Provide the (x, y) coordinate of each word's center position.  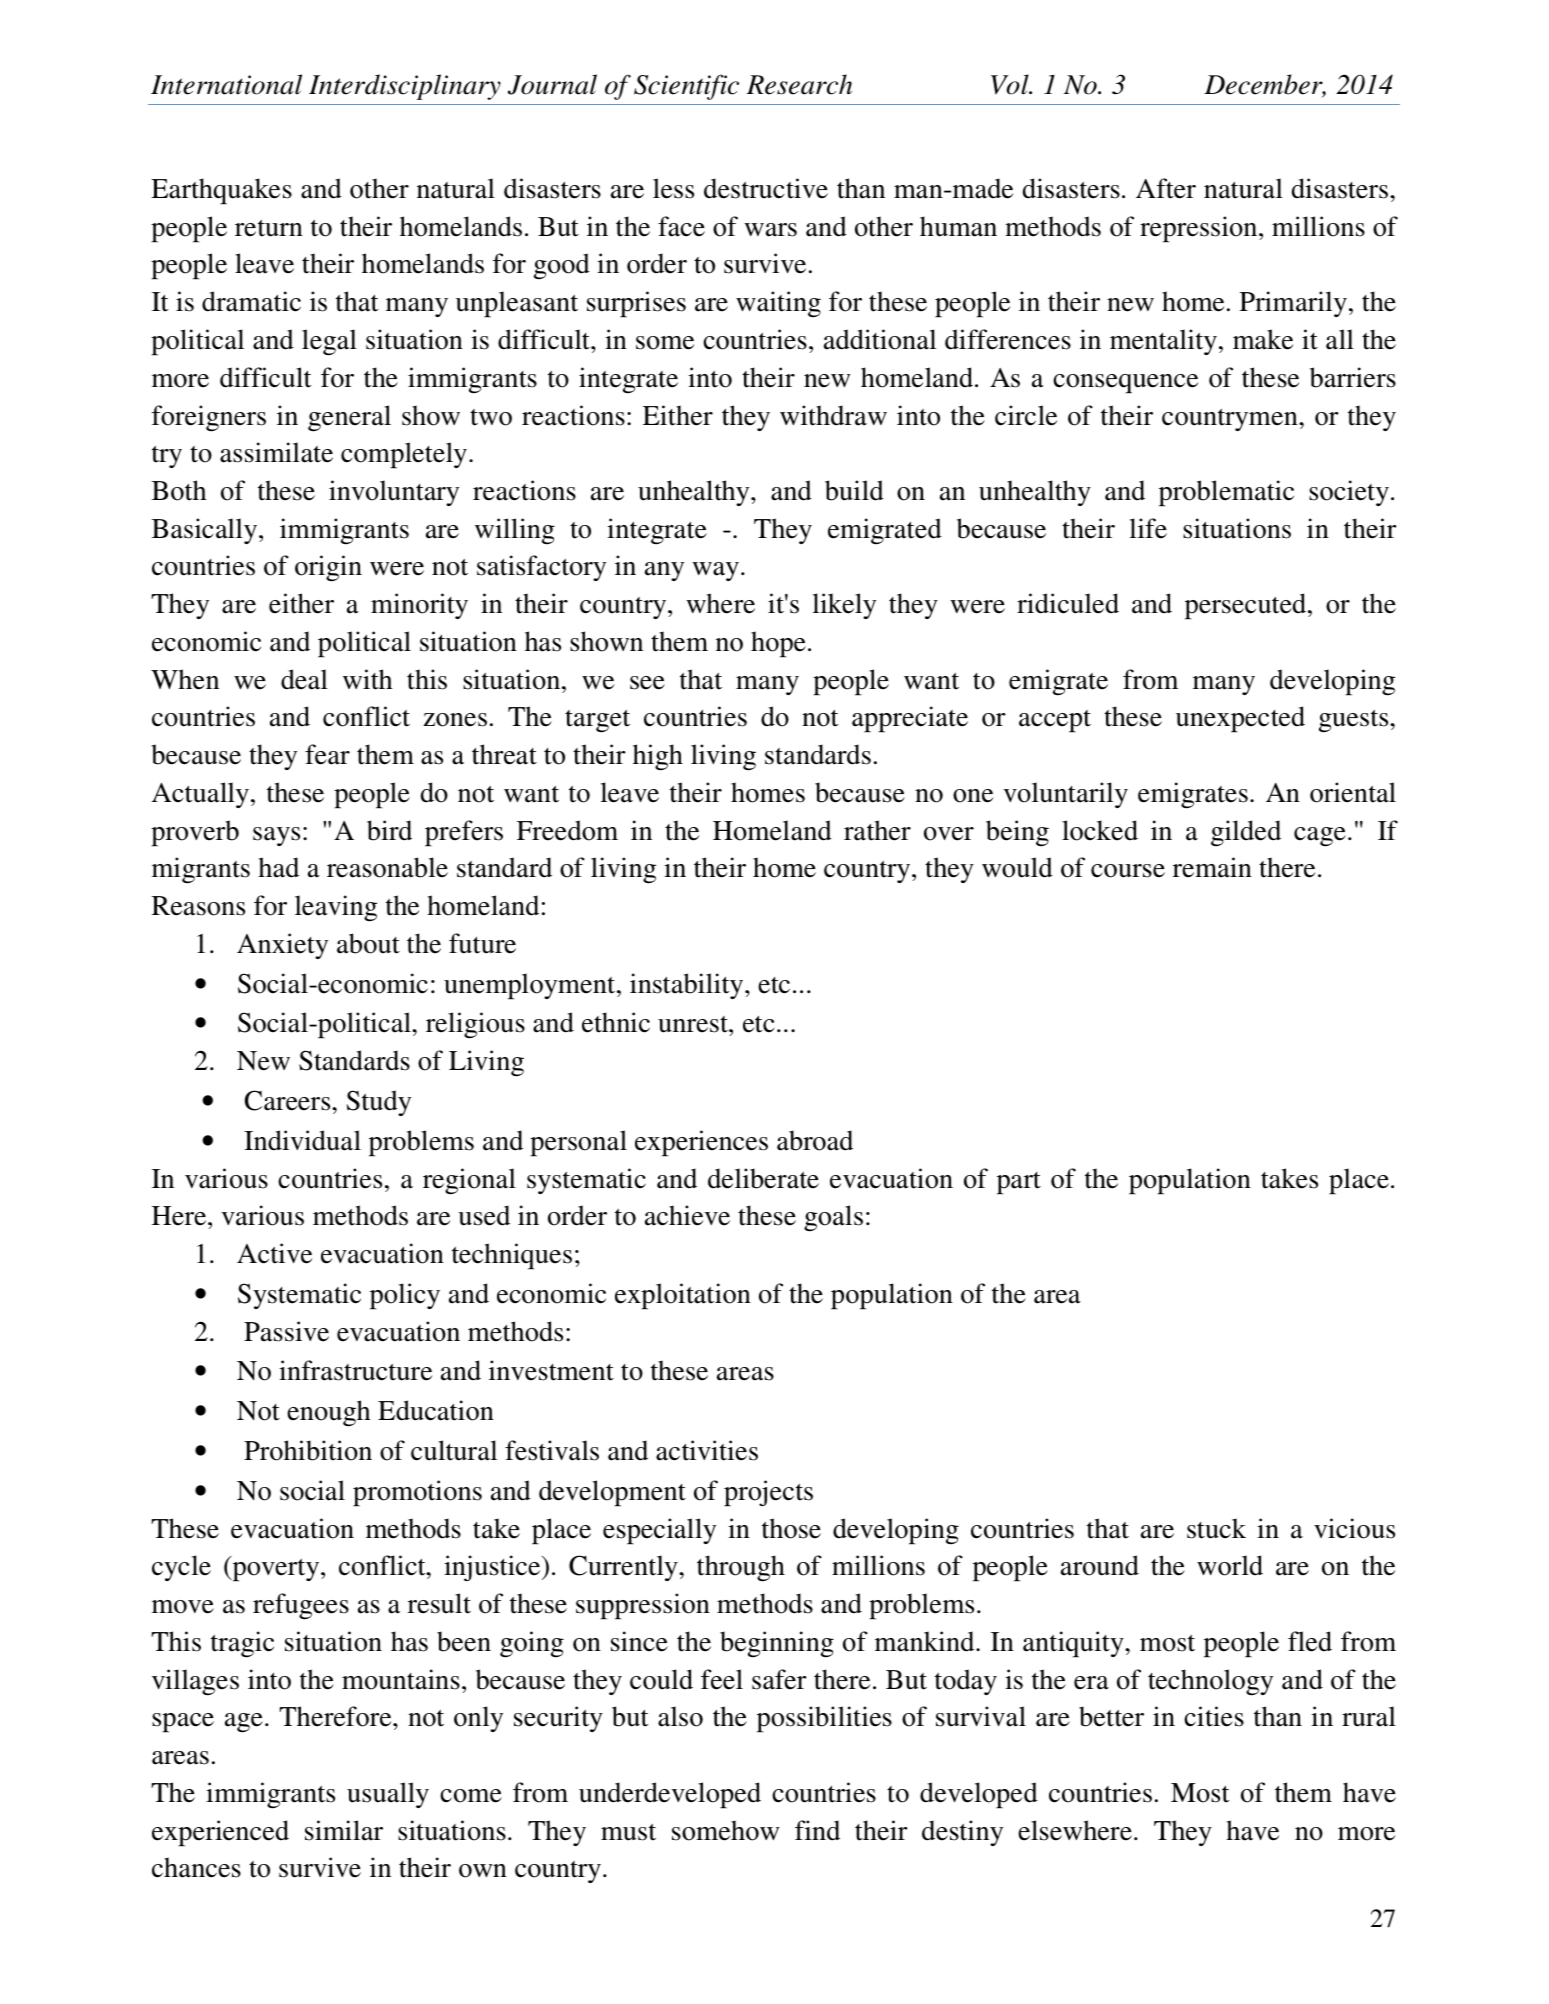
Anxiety (282, 946)
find (817, 1830)
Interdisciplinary (405, 87)
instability (688, 986)
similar (344, 1830)
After (1166, 188)
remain (1212, 867)
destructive (766, 188)
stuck (1216, 1528)
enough (328, 1413)
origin (328, 568)
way (715, 571)
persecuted (1245, 606)
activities (707, 1450)
